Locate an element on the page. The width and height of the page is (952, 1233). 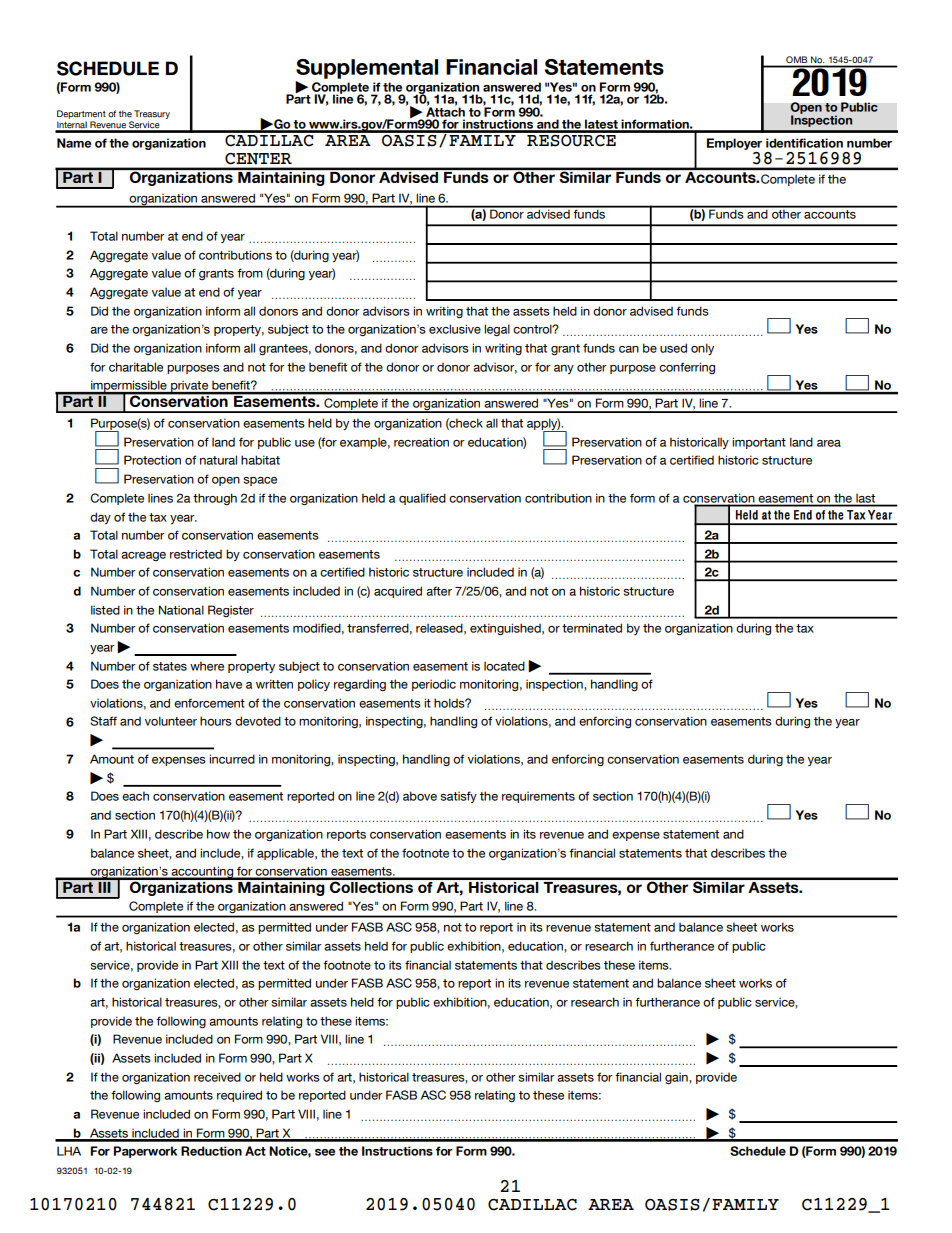
volunteer is located at coordinates (171, 721).
